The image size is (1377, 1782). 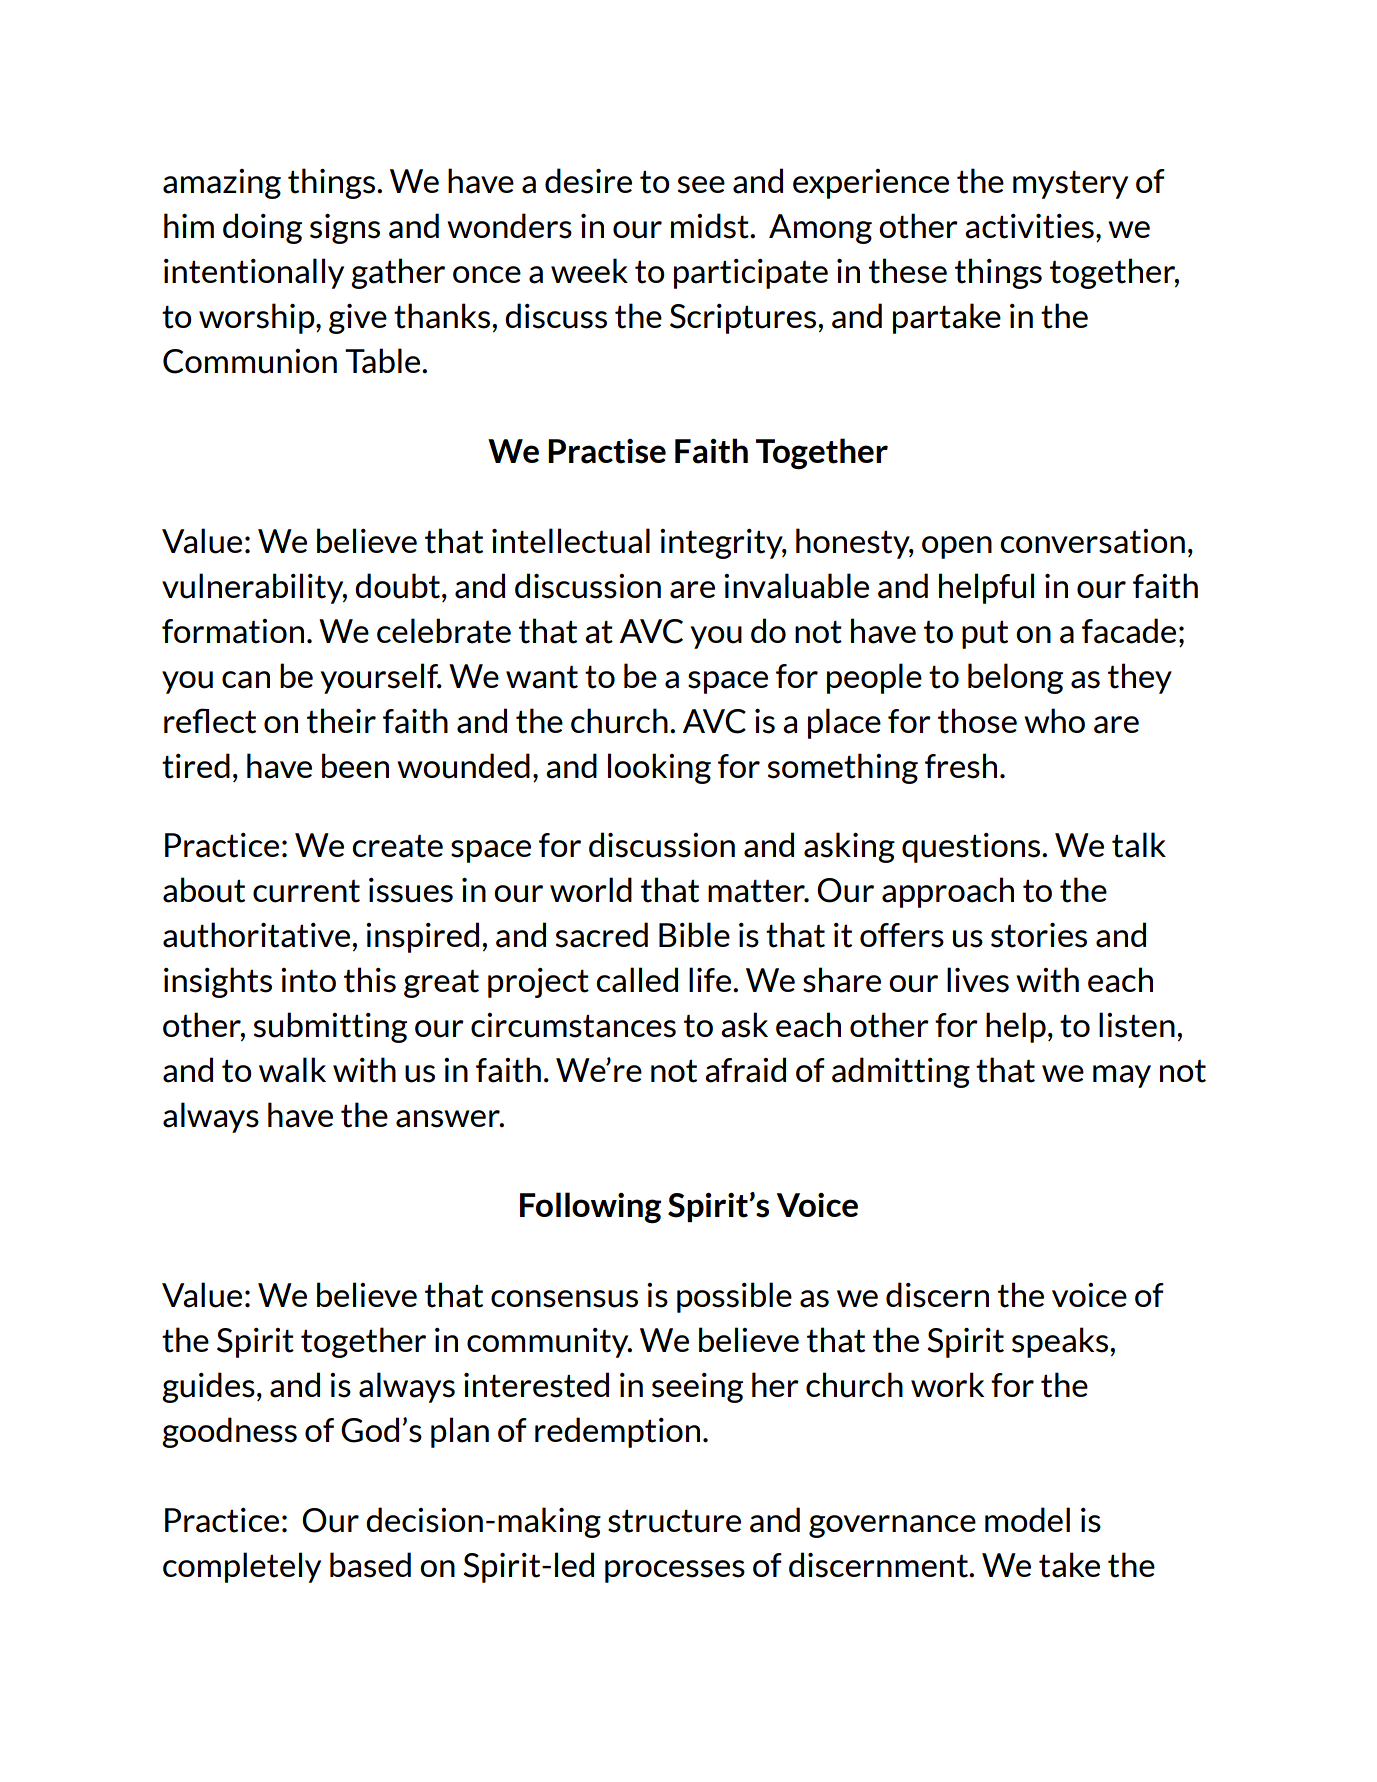 I want to click on can, so click(x=246, y=680).
